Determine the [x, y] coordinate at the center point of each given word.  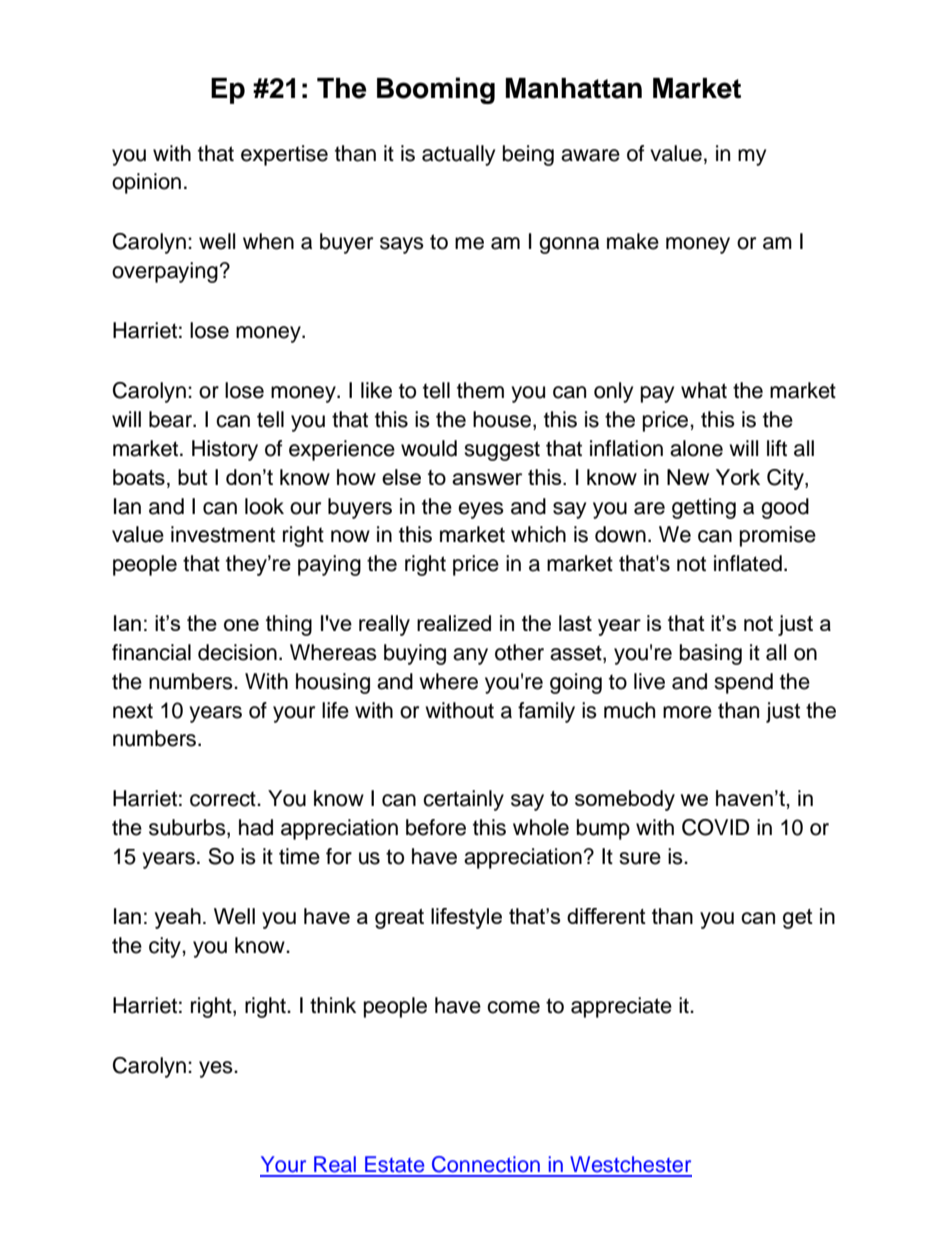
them [480, 390]
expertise [284, 155]
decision [237, 652]
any [470, 656]
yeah [178, 918]
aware [590, 155]
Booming [436, 90]
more [687, 712]
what [704, 390]
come [513, 1007]
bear [172, 419]
